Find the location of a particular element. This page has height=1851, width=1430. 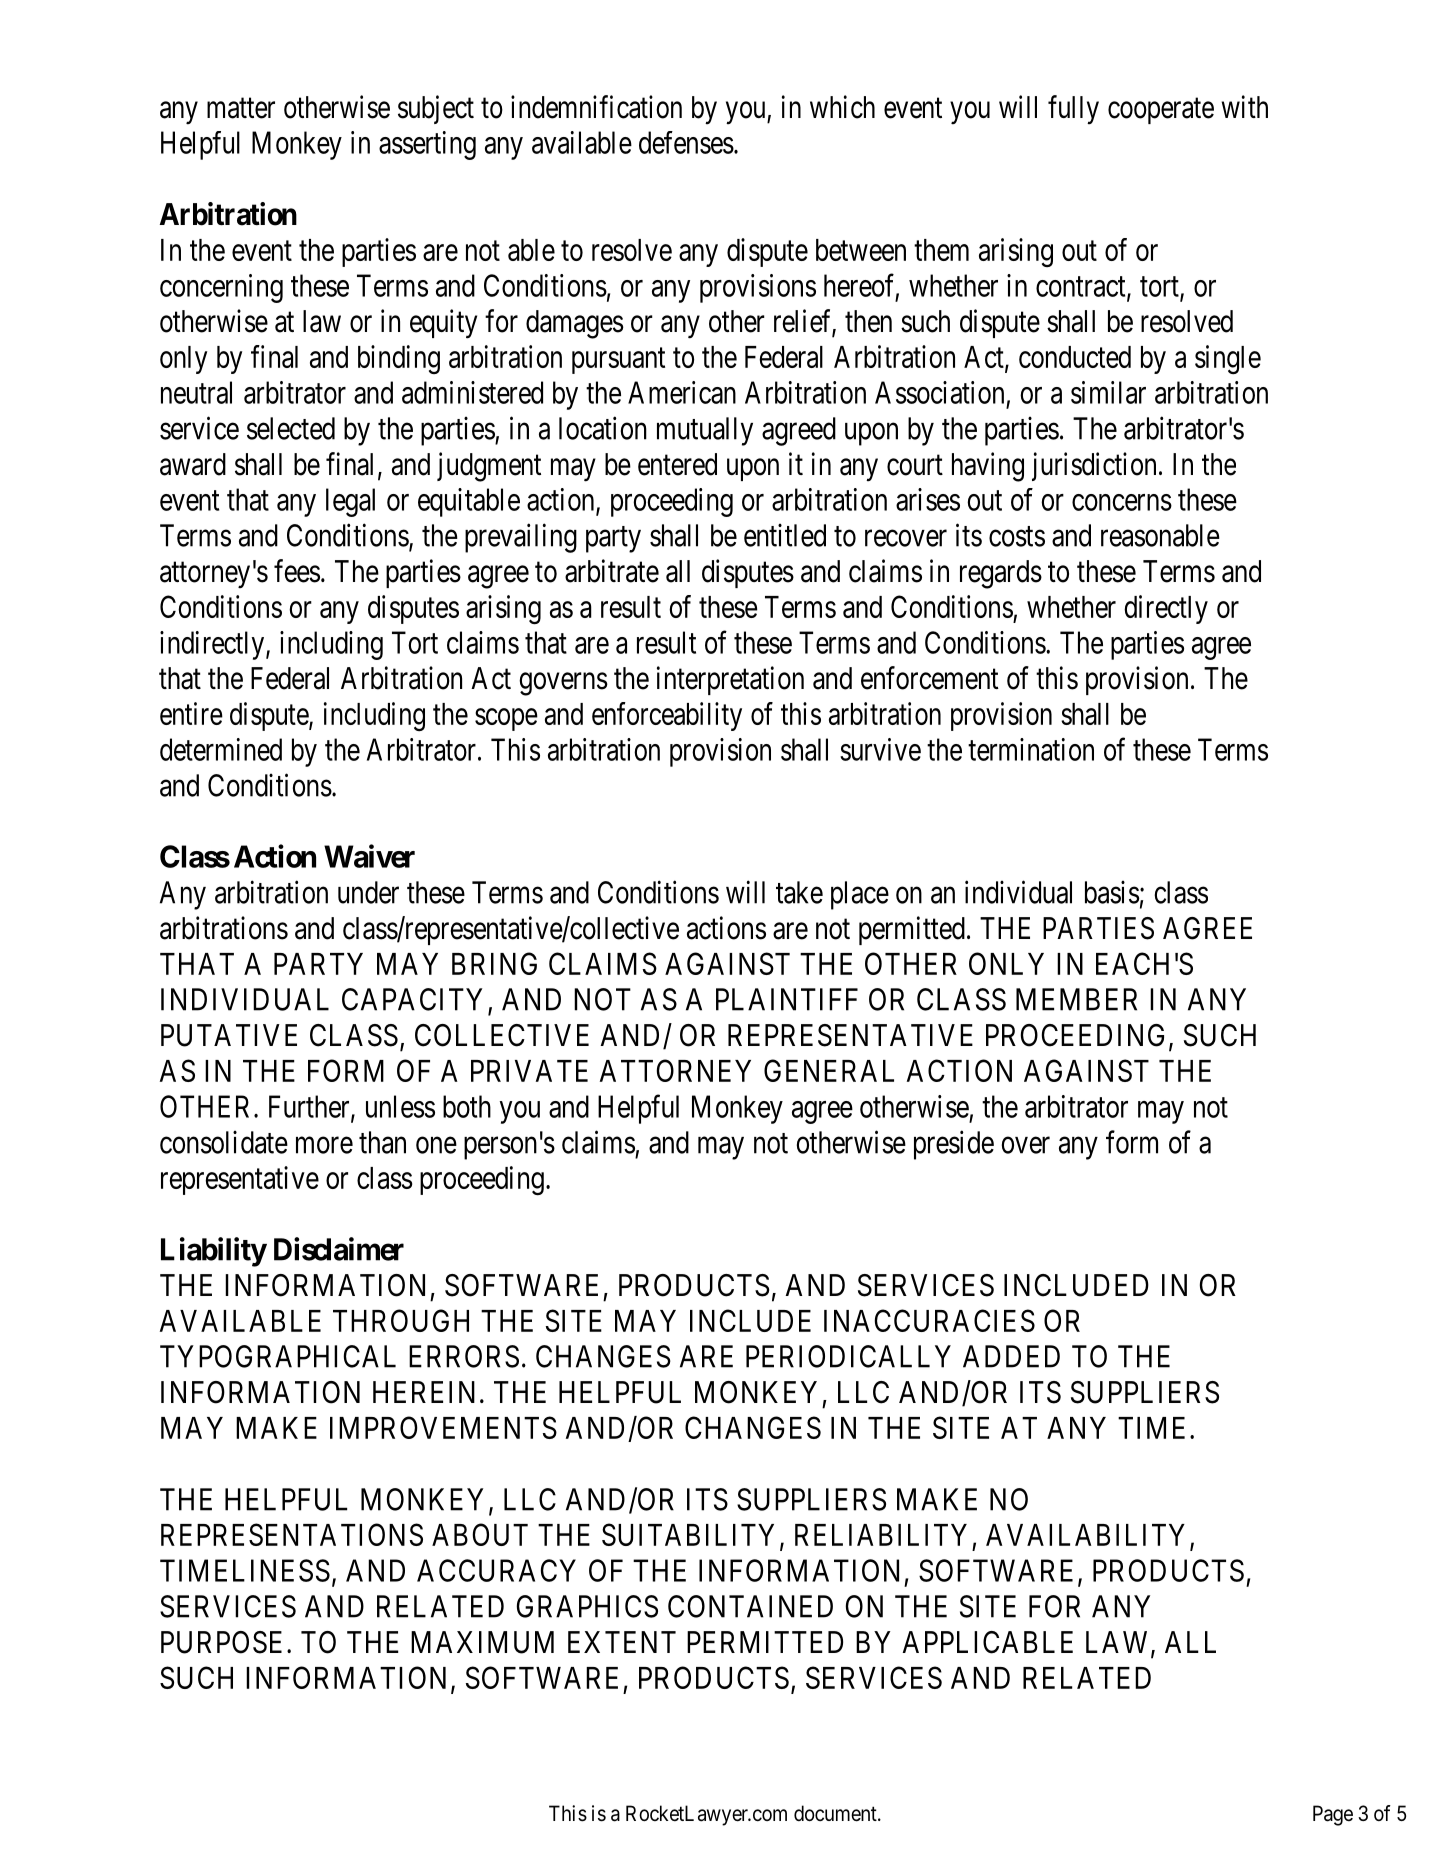

document is located at coordinates (836, 1813).
